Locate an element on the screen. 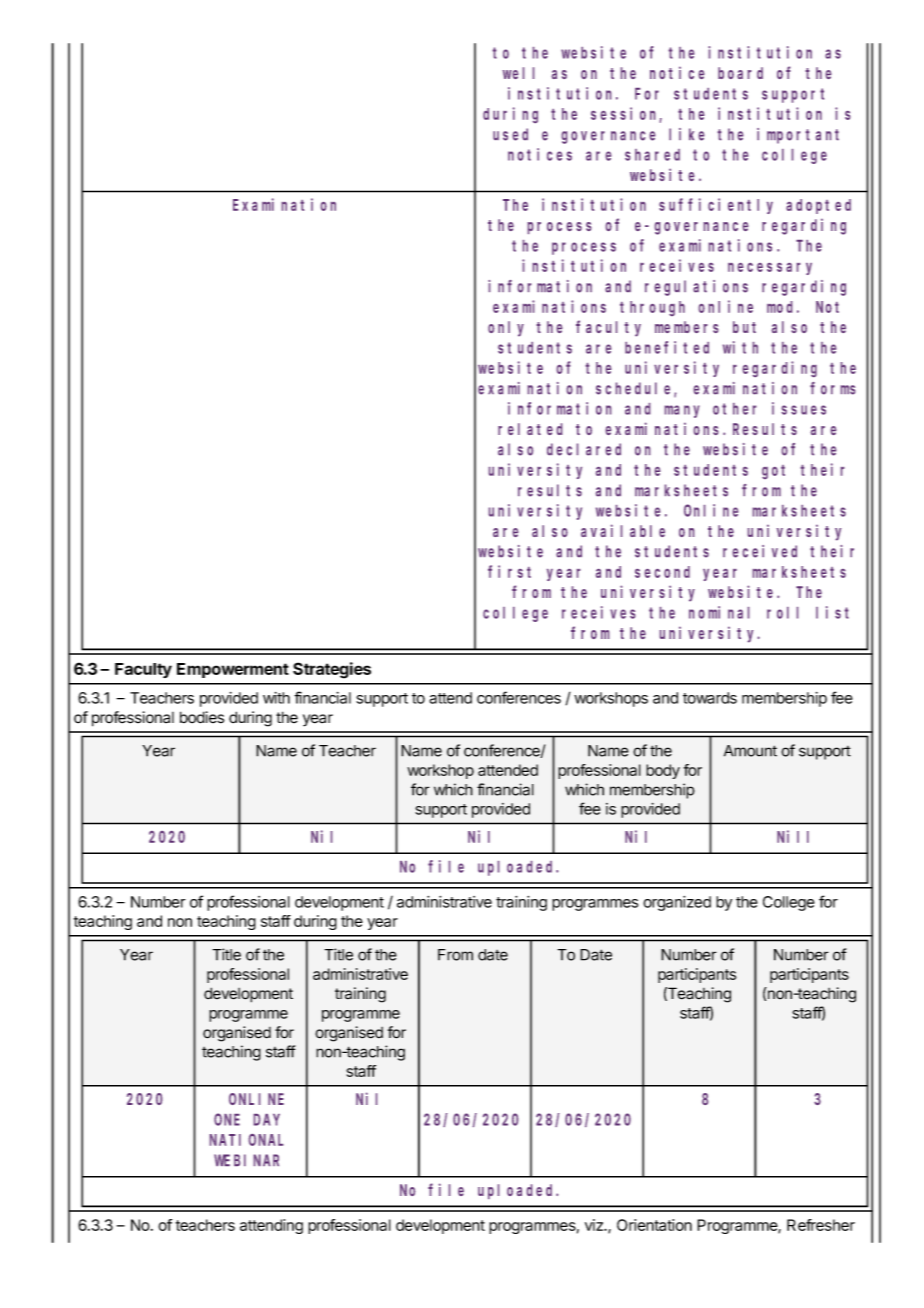 This screenshot has width=924, height=1308. many is located at coordinates (682, 411).
